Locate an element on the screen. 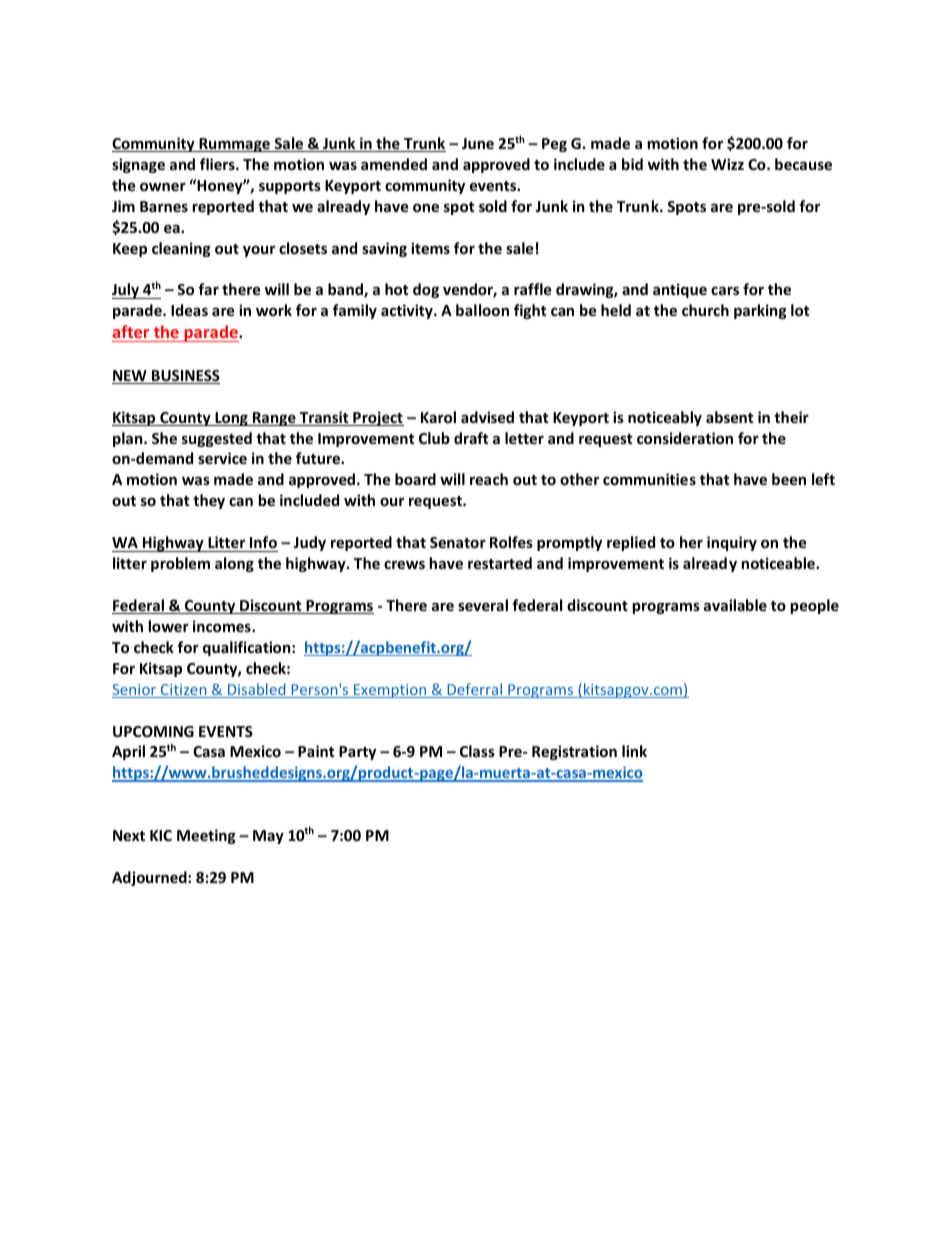  Wizz is located at coordinates (727, 164).
